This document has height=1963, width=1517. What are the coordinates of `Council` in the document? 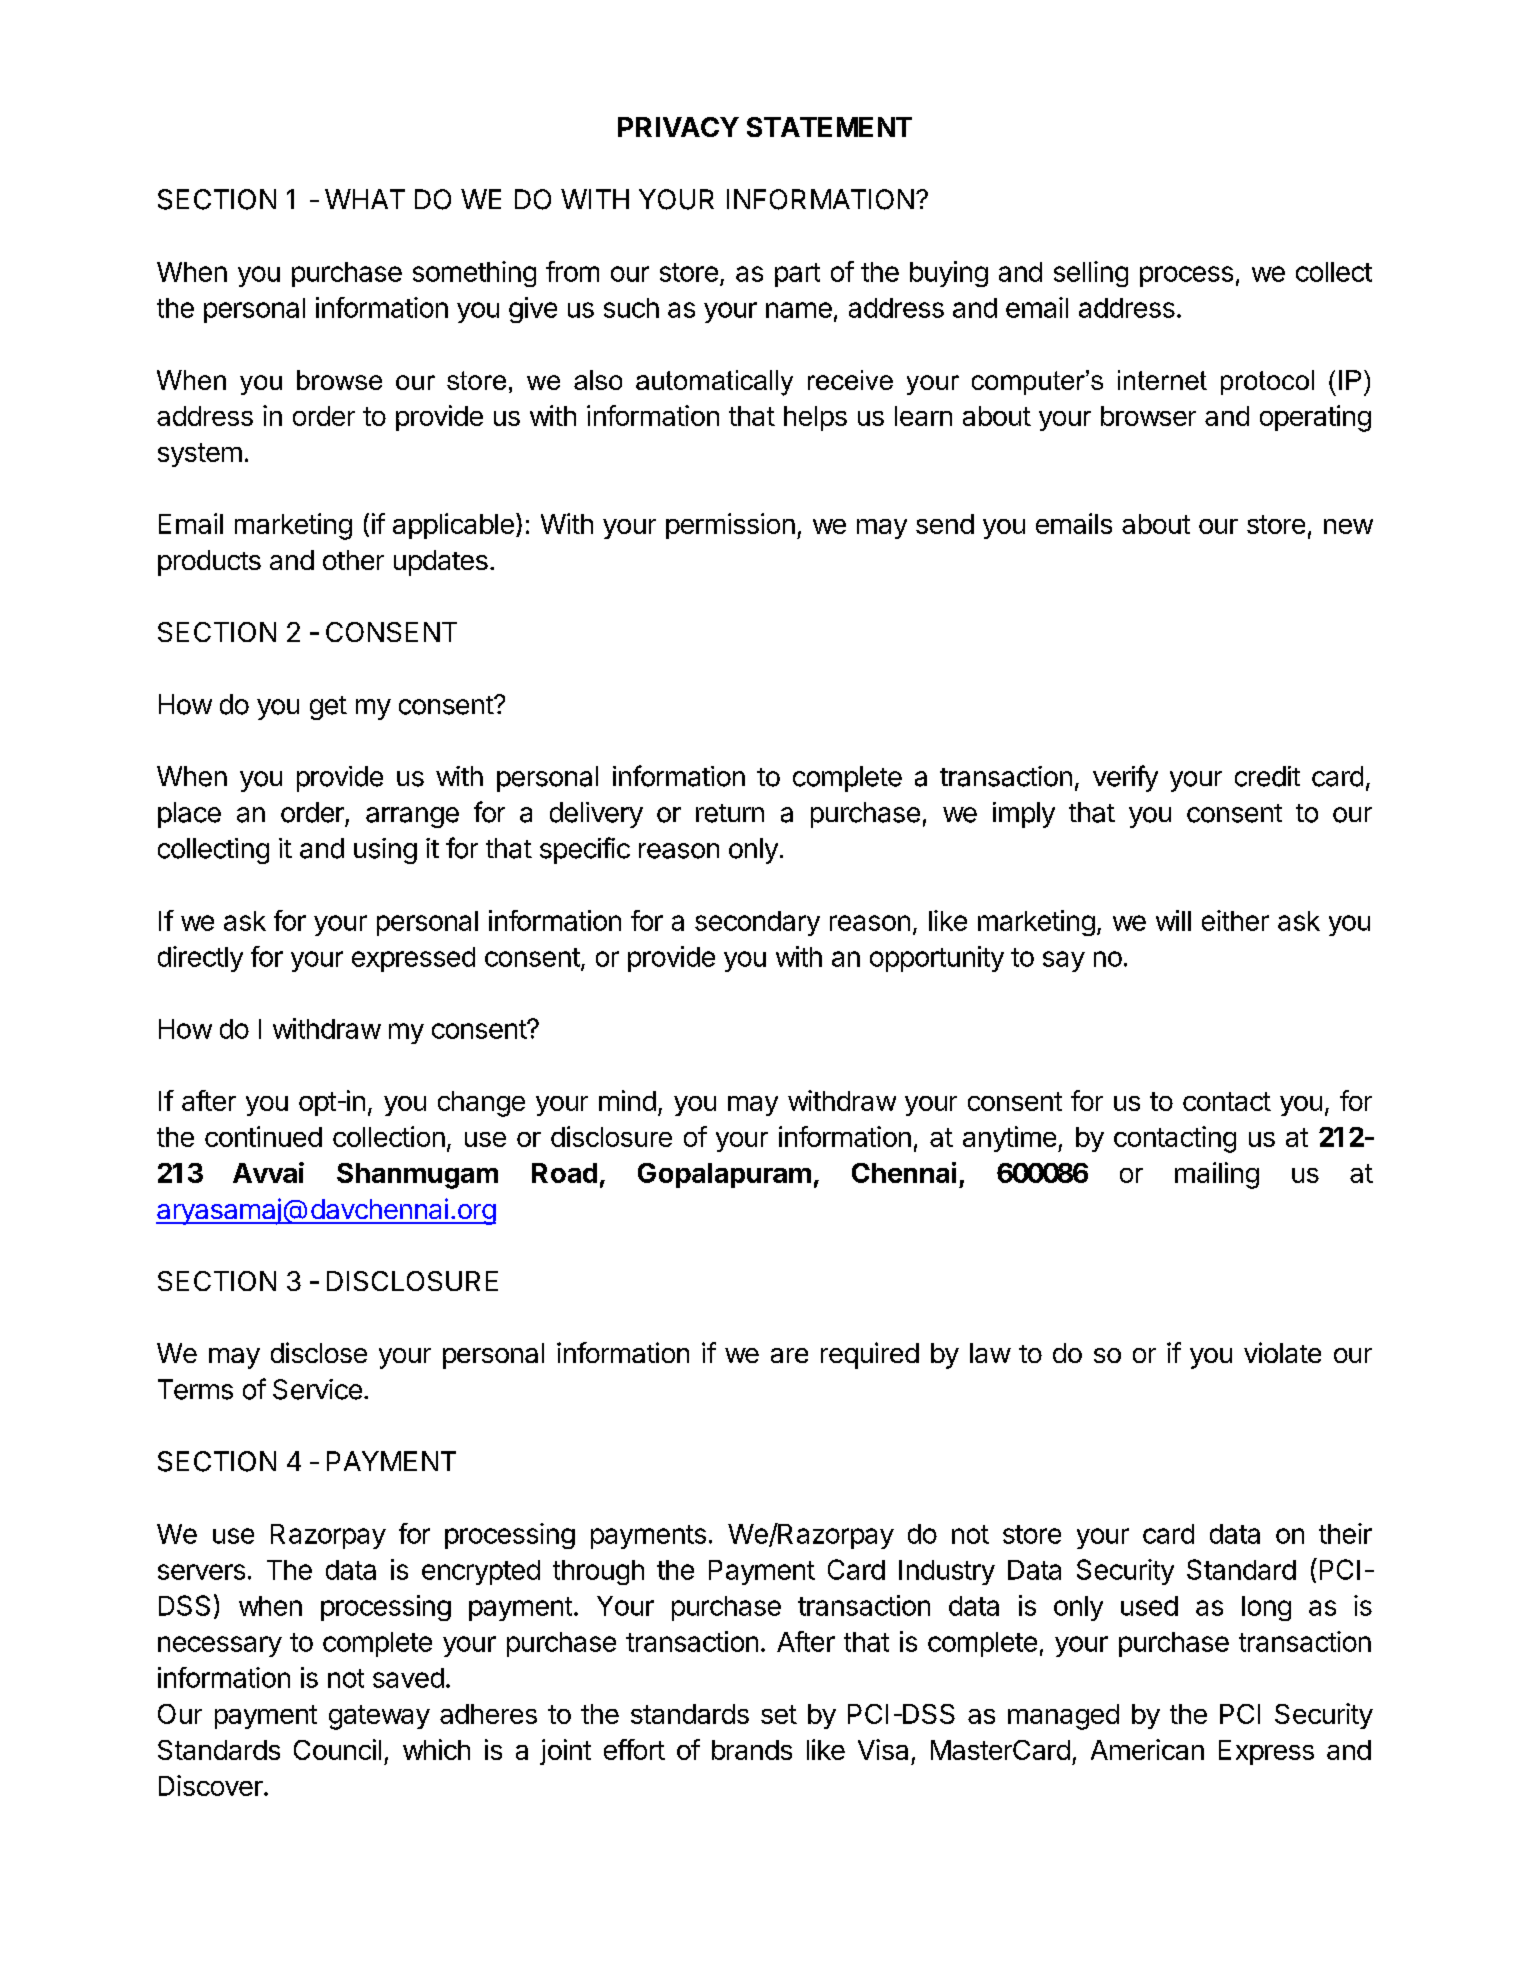 It's located at (337, 1749).
